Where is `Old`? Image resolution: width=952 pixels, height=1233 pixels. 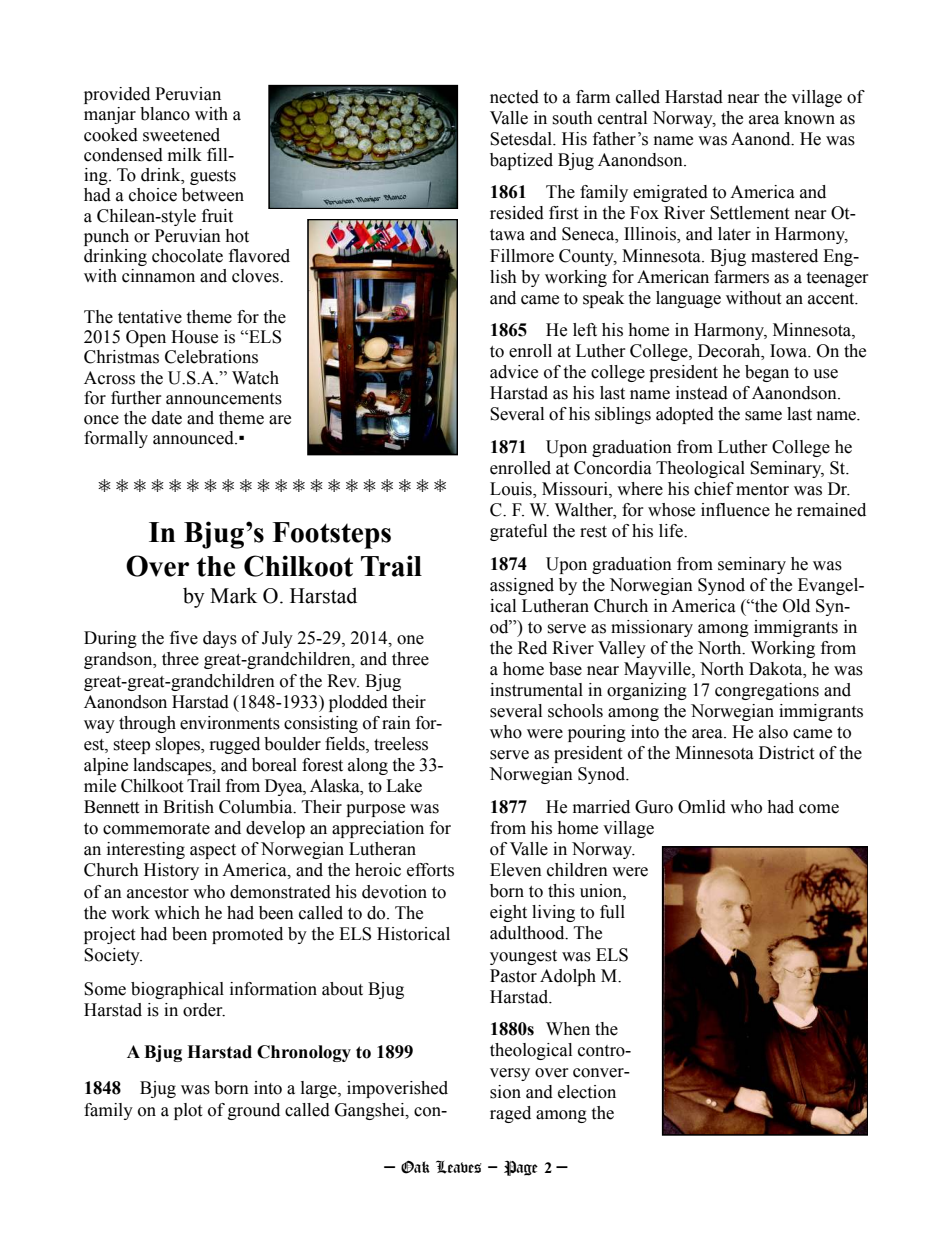
Old is located at coordinates (796, 606).
